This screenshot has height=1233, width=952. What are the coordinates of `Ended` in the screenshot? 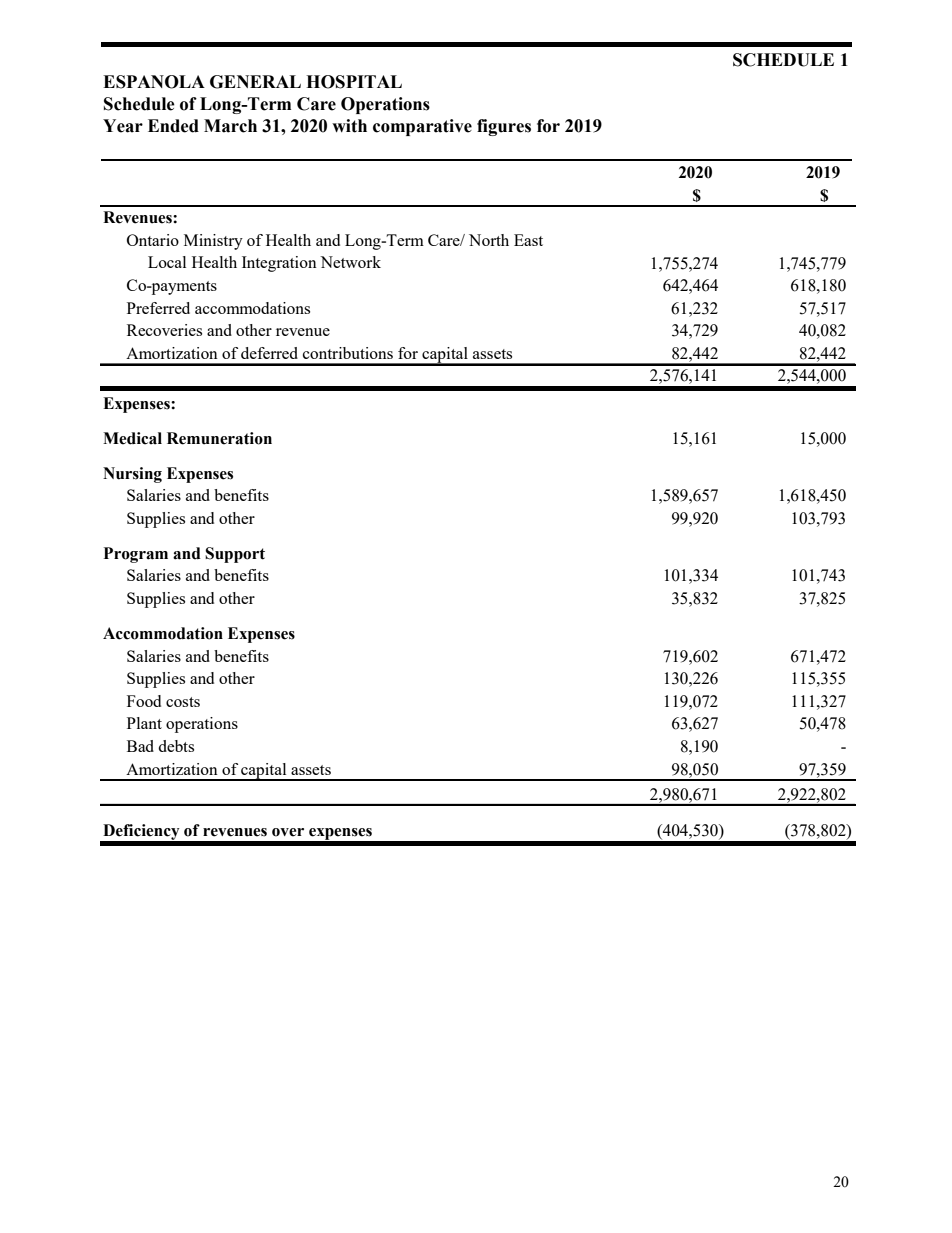 It's located at (173, 126).
